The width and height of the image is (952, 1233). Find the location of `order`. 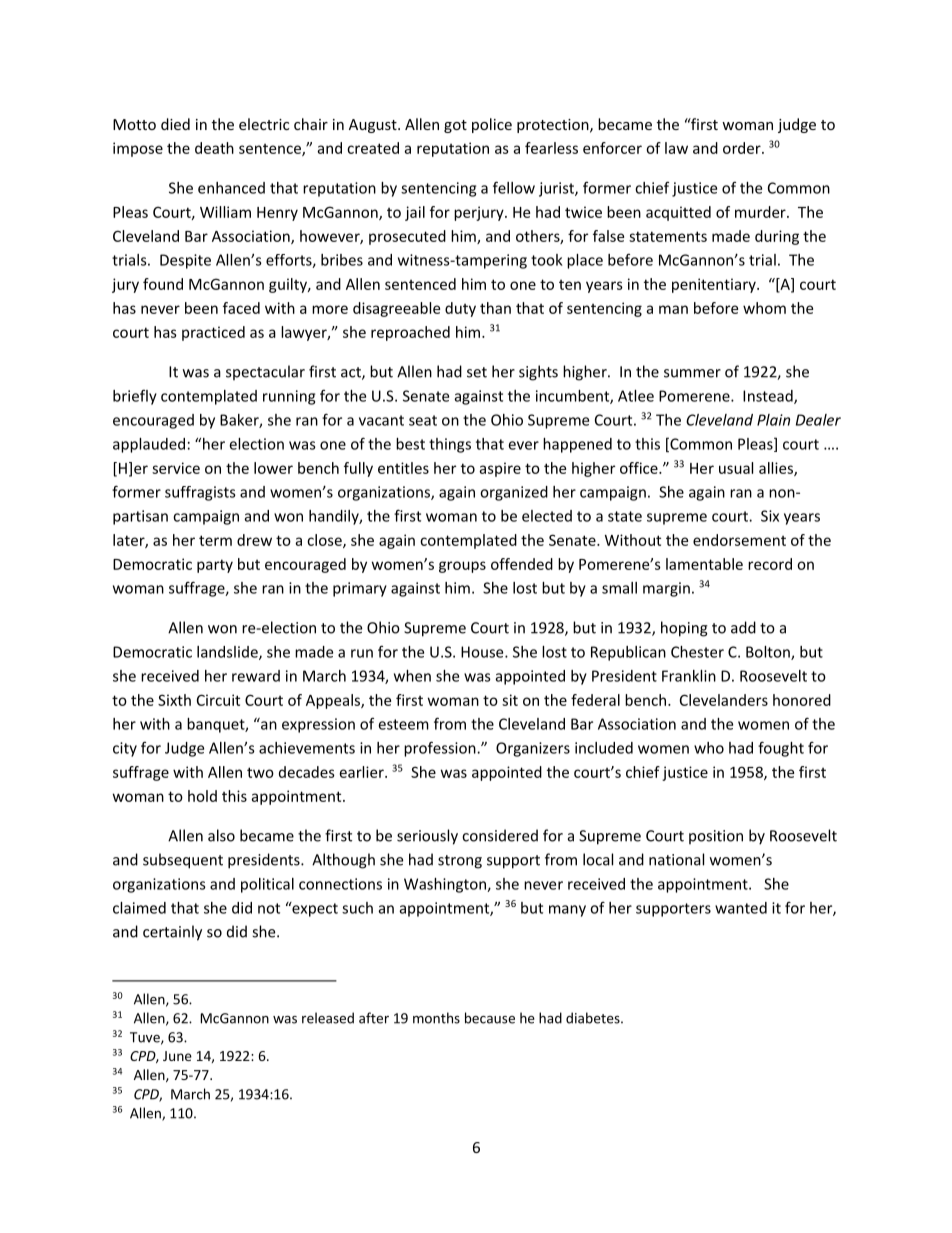

order is located at coordinates (743, 148).
